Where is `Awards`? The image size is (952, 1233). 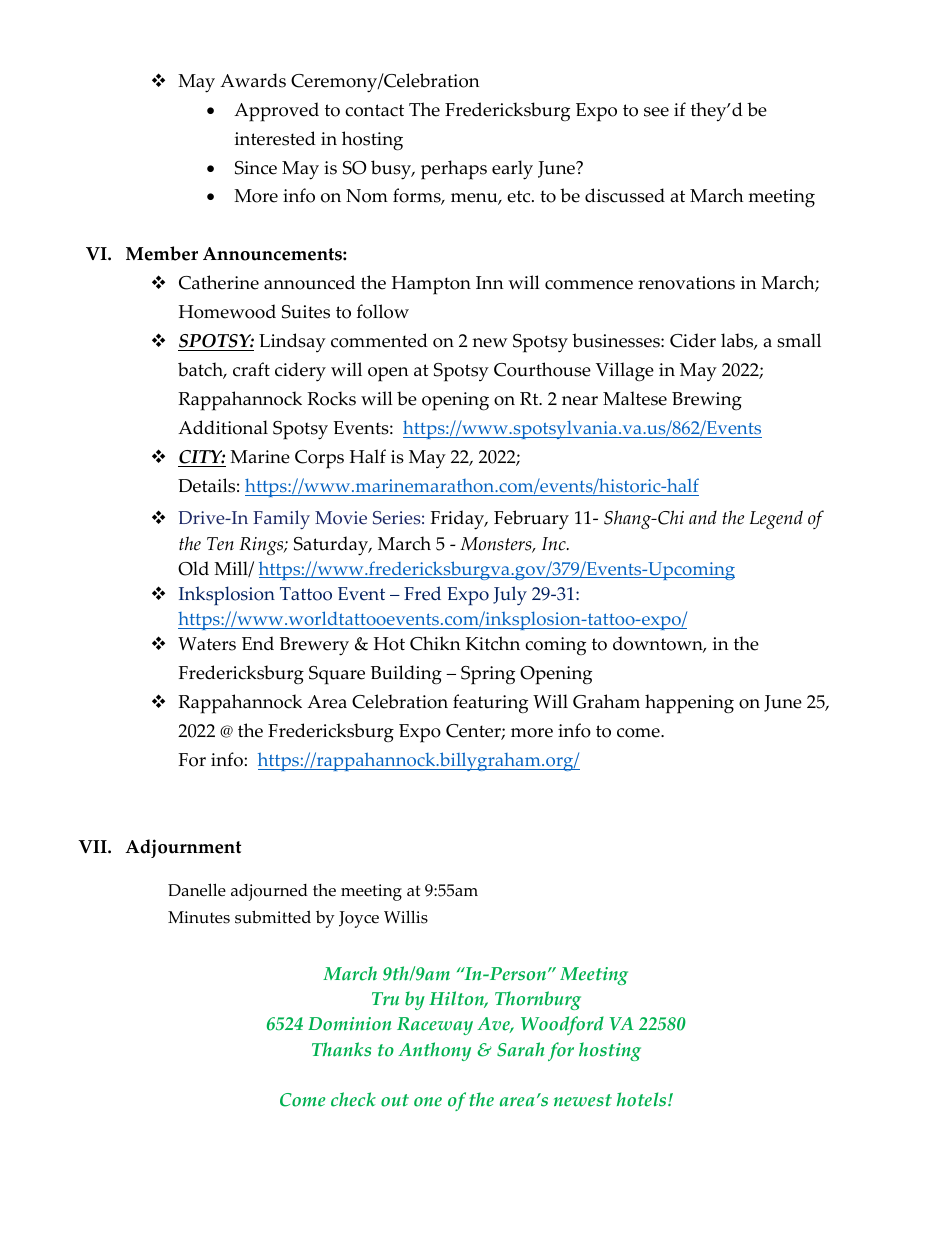
Awards is located at coordinates (253, 80).
